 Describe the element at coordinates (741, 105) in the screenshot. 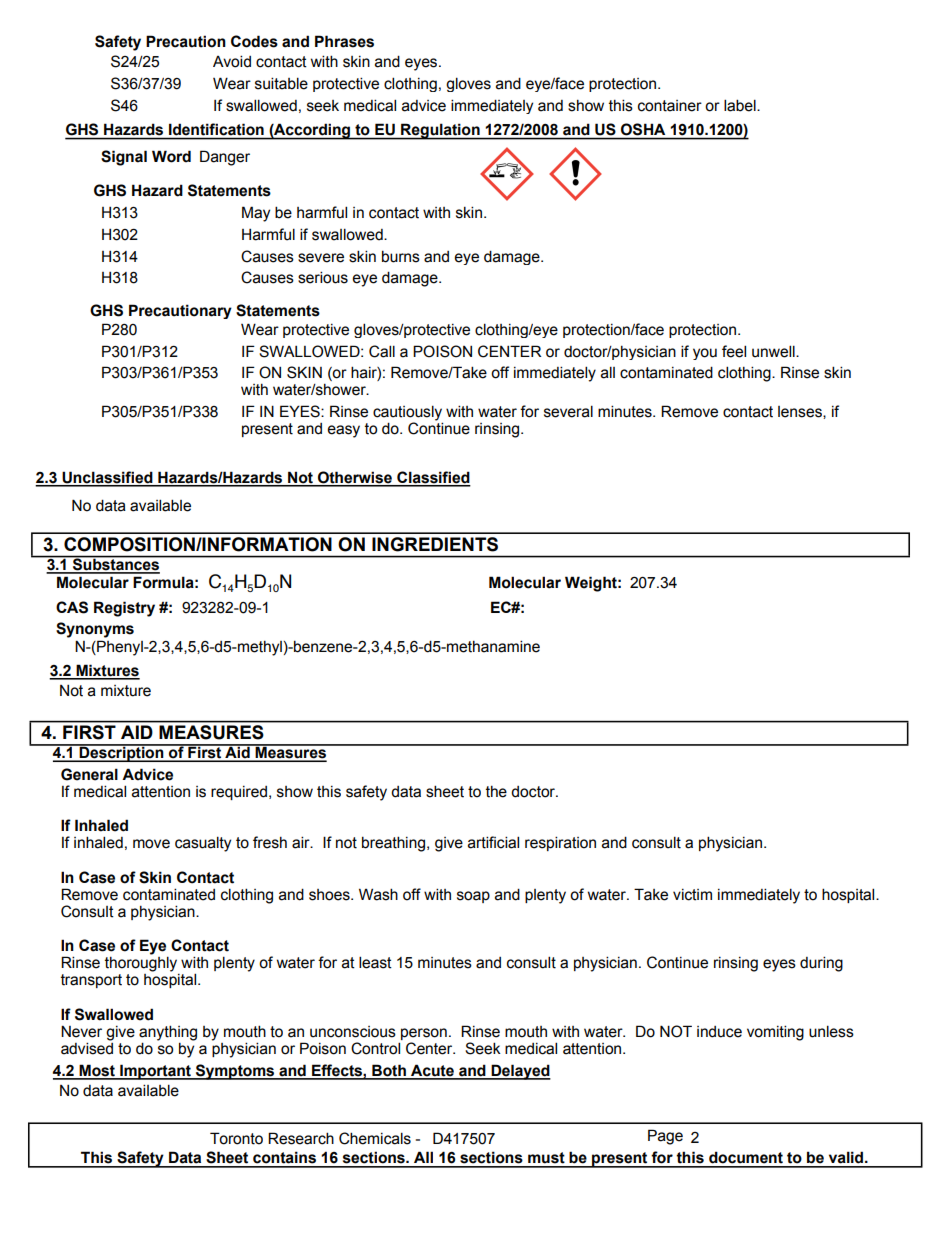

I see `label` at that location.
